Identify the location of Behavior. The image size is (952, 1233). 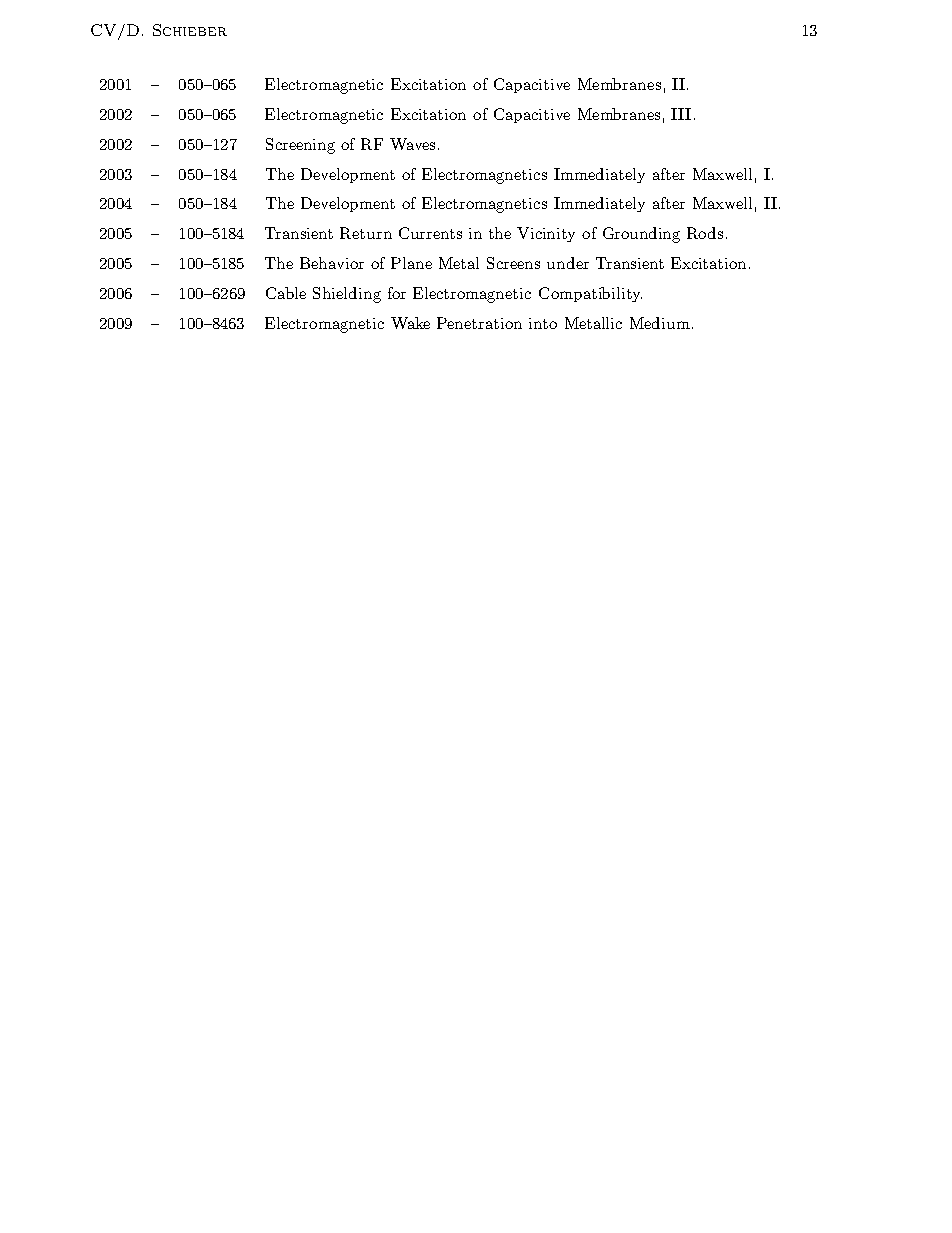
(332, 263).
